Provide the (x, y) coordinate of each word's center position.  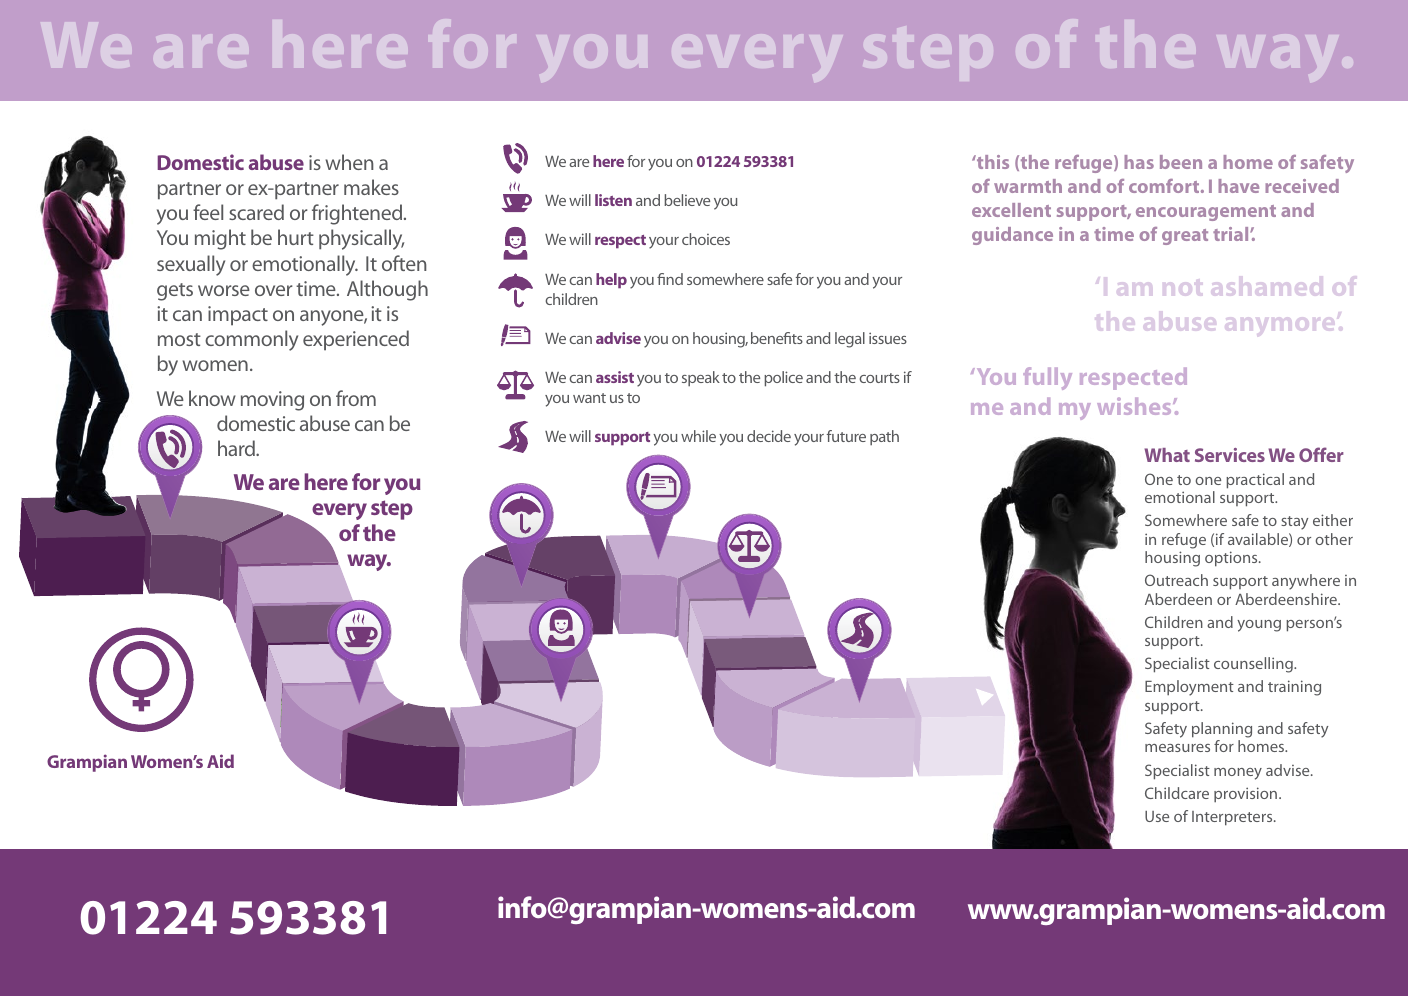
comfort (1165, 186)
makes (371, 187)
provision (1247, 794)
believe (687, 200)
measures (1177, 748)
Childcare (1177, 793)
